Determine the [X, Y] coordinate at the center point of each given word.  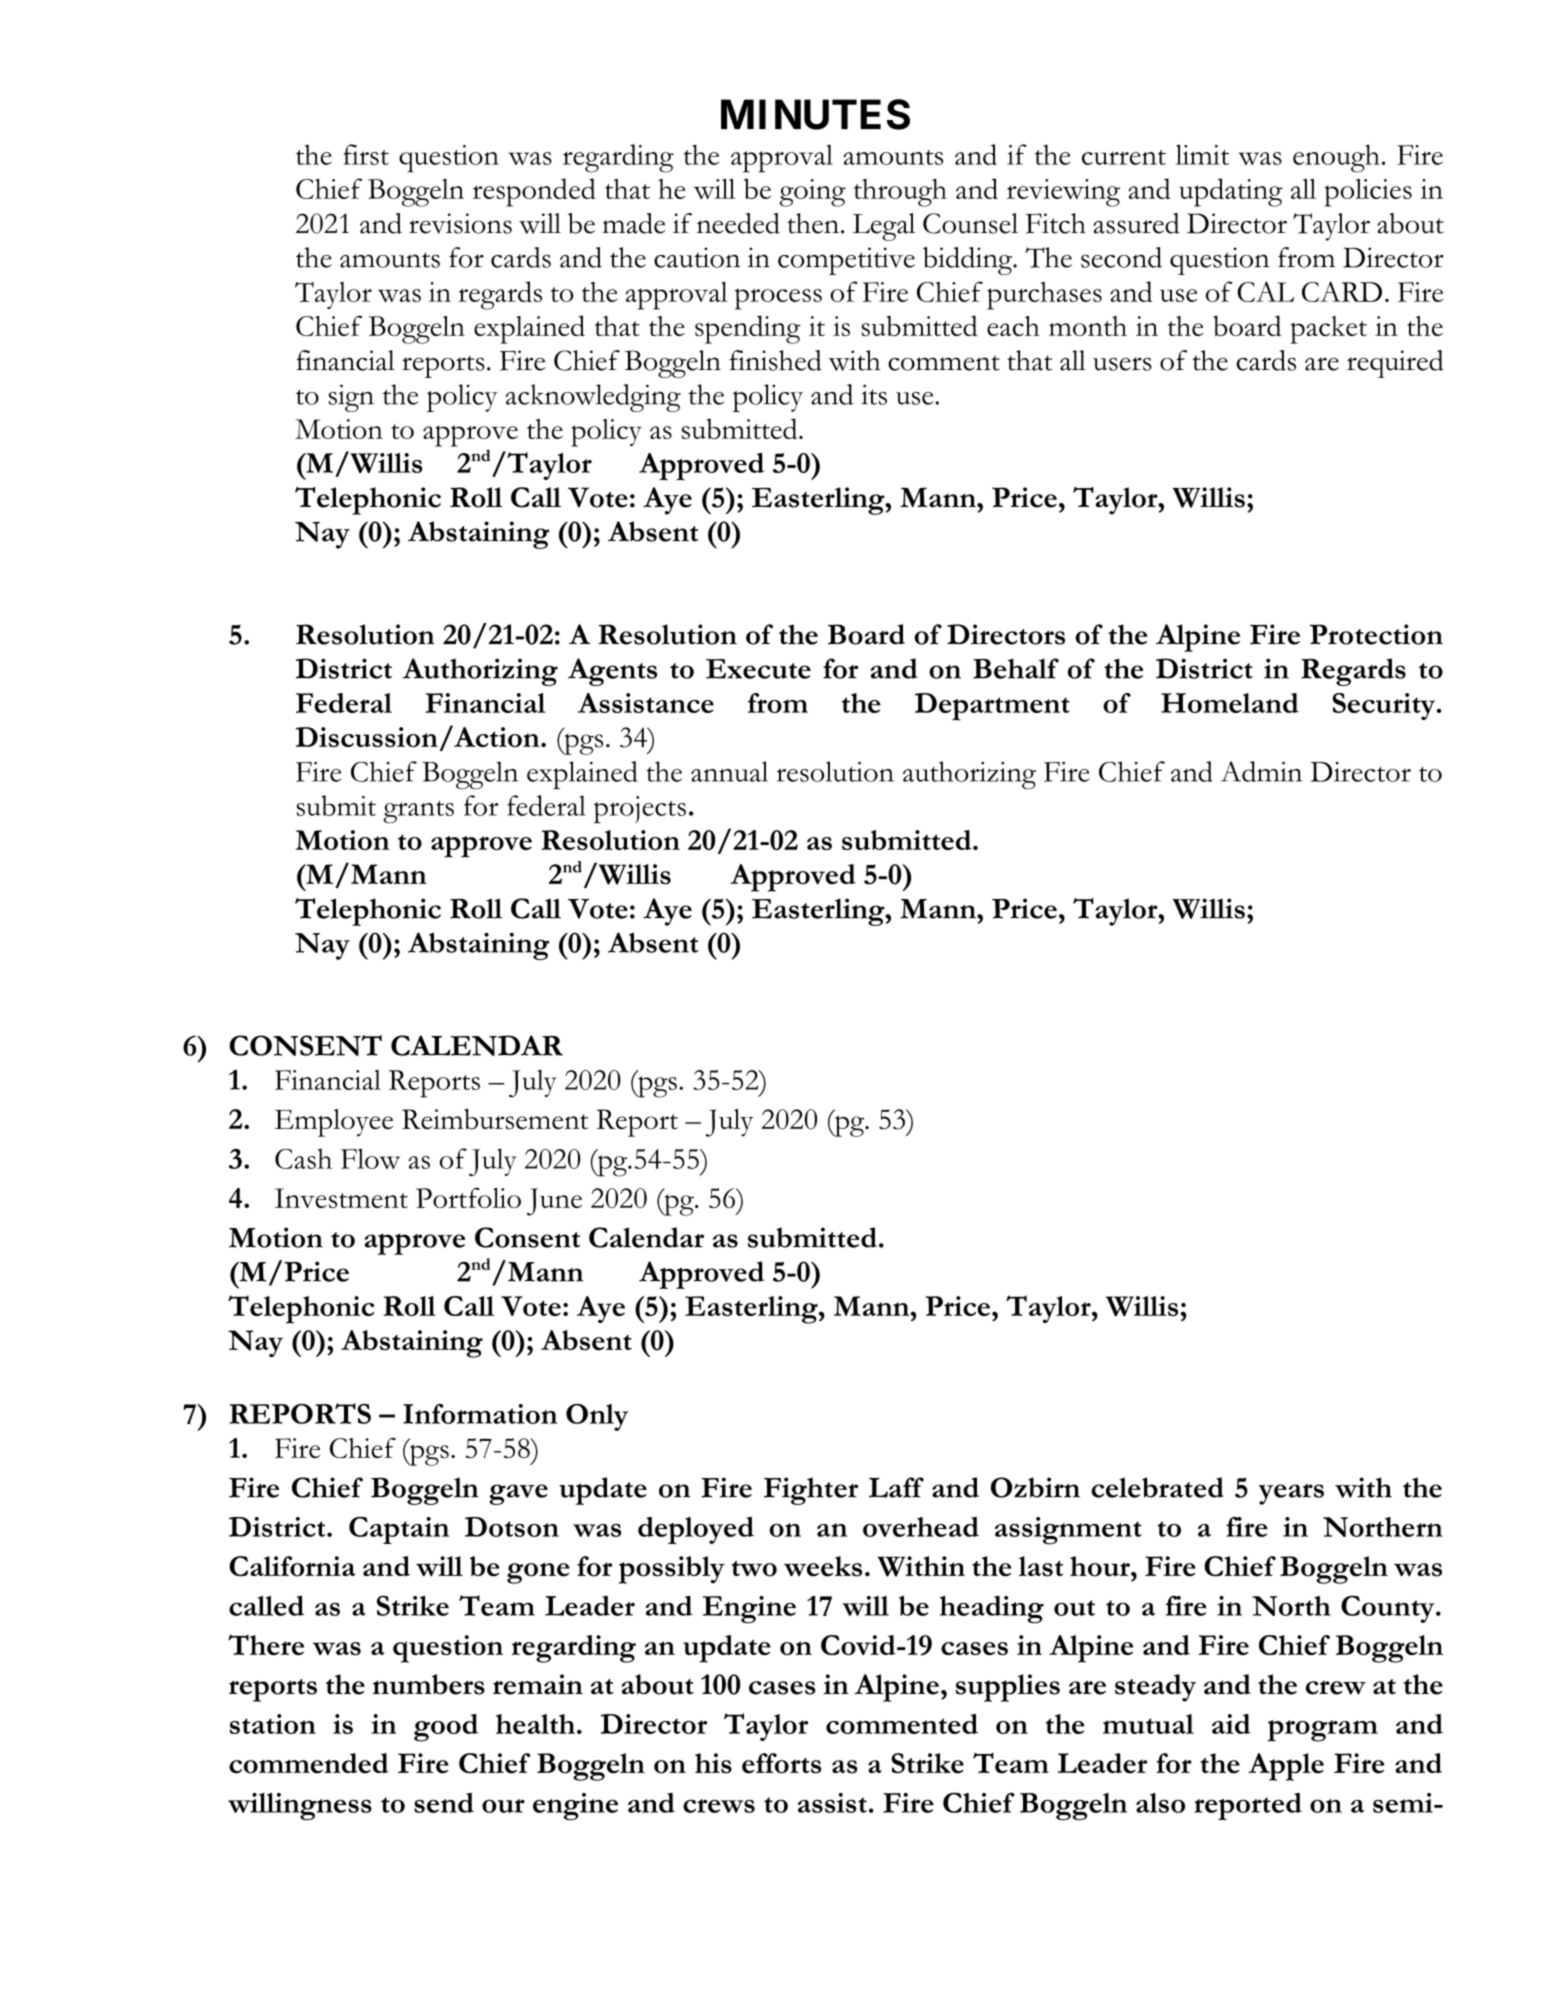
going [812, 193]
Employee [334, 1123]
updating [1231, 192]
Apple [1286, 1767]
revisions [460, 223]
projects [640, 809]
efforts [781, 1763]
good [446, 1728]
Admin [1261, 771]
